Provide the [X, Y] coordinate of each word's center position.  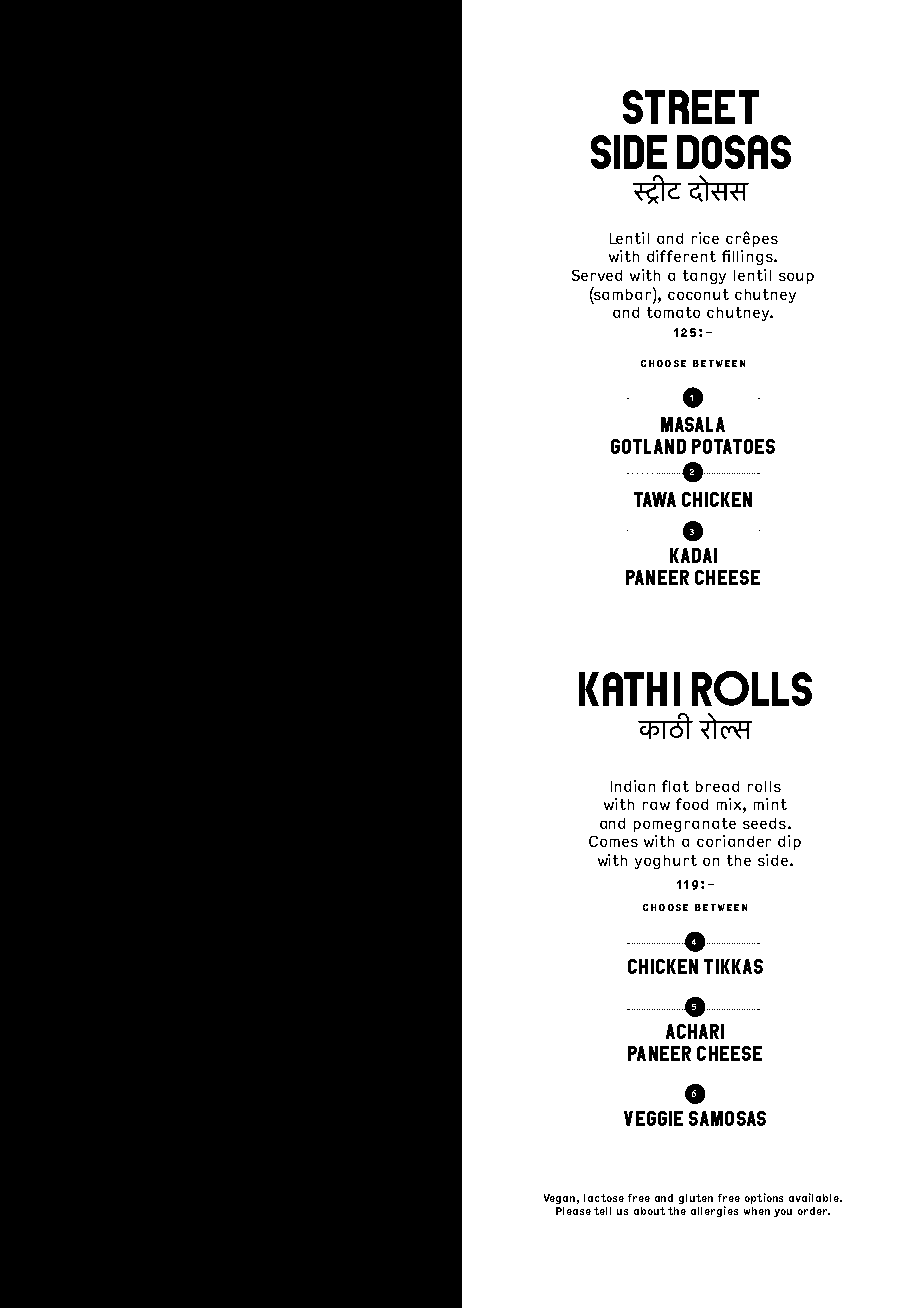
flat [675, 786]
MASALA [693, 424]
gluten [696, 1199]
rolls [764, 786]
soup [796, 278]
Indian [633, 786]
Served [597, 275]
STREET [691, 107]
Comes [613, 841]
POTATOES [733, 446]
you [783, 1213]
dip [789, 842]
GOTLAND [648, 446]
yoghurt [666, 862]
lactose [604, 1198]
